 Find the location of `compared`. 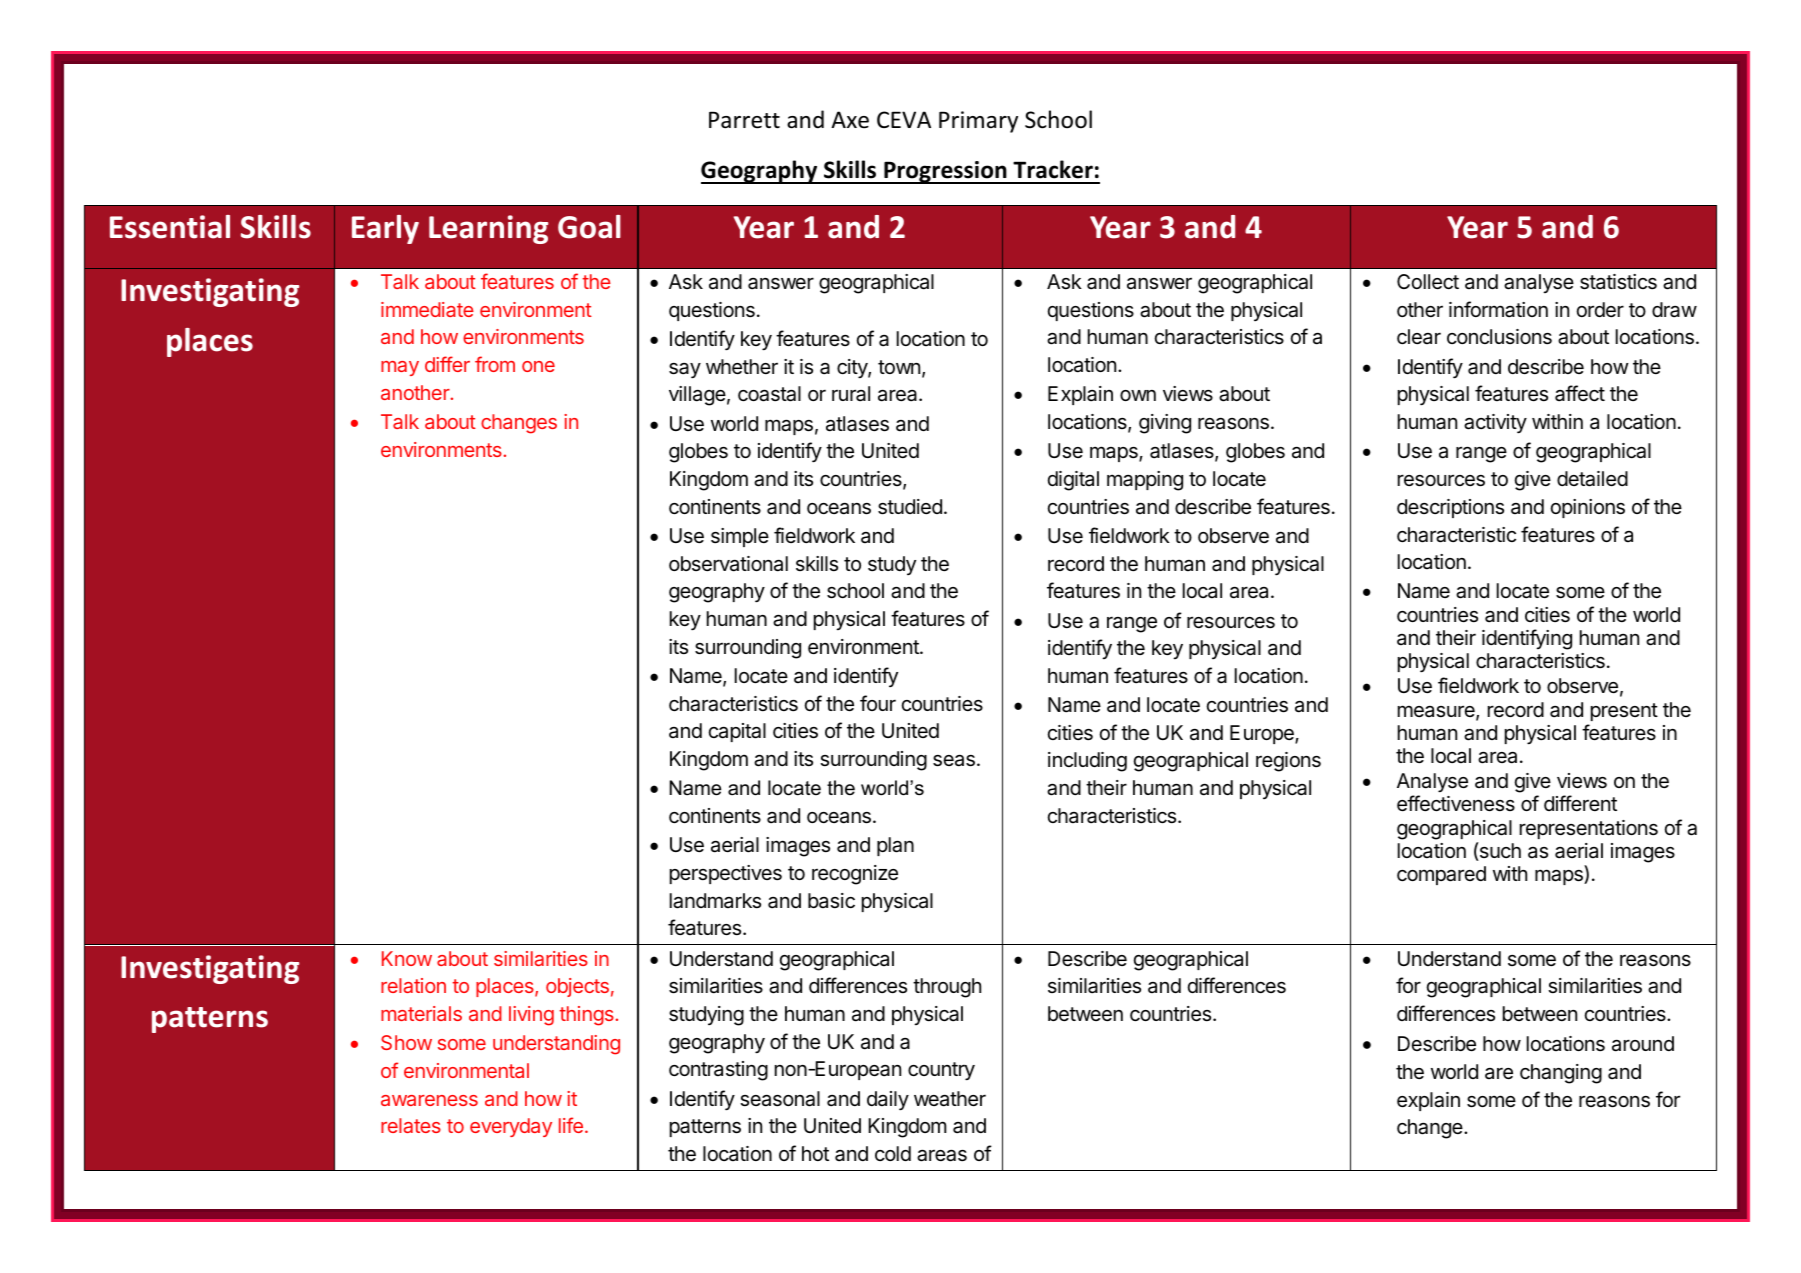

compared is located at coordinates (1441, 875).
